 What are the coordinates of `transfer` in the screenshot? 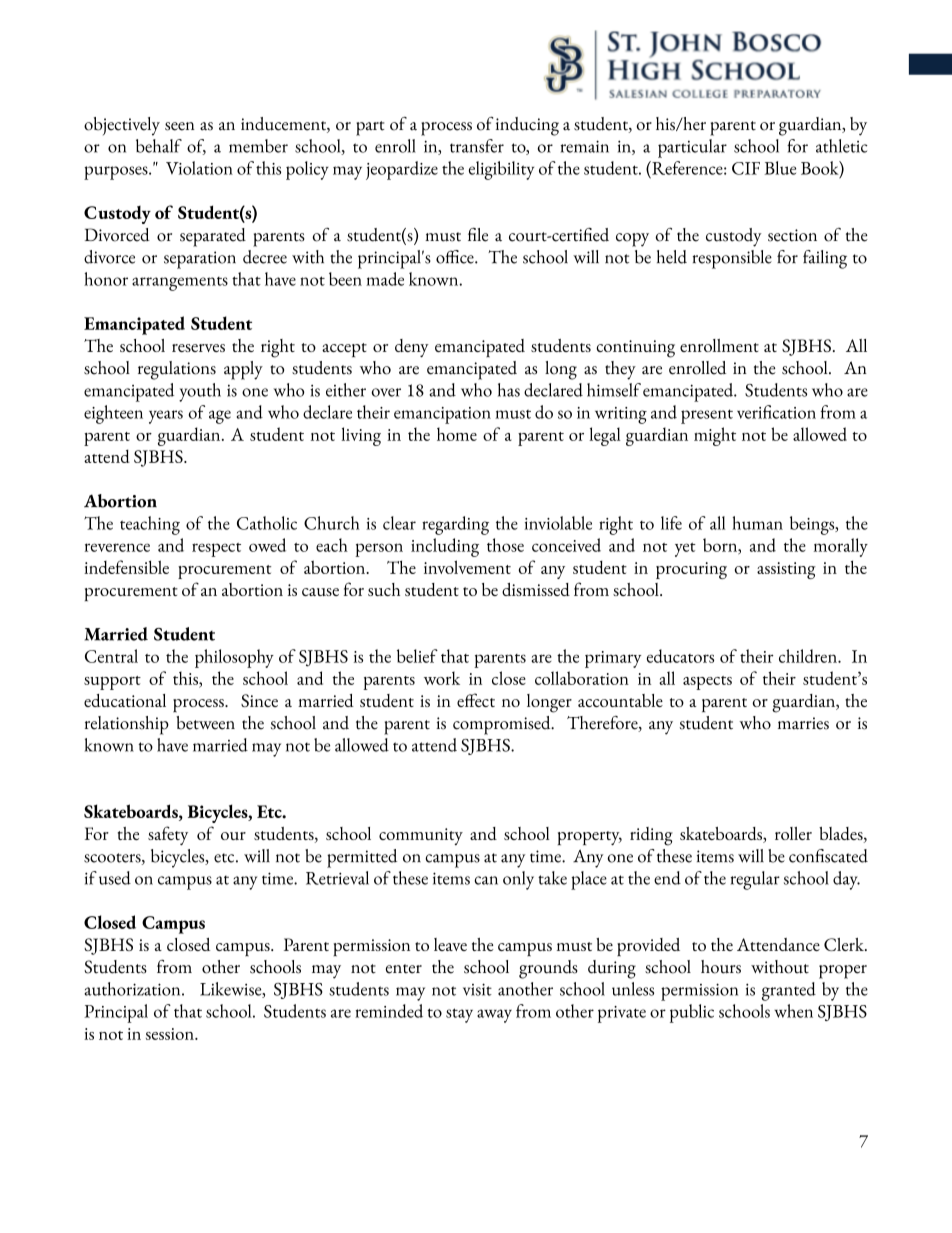 It's located at (477, 146).
